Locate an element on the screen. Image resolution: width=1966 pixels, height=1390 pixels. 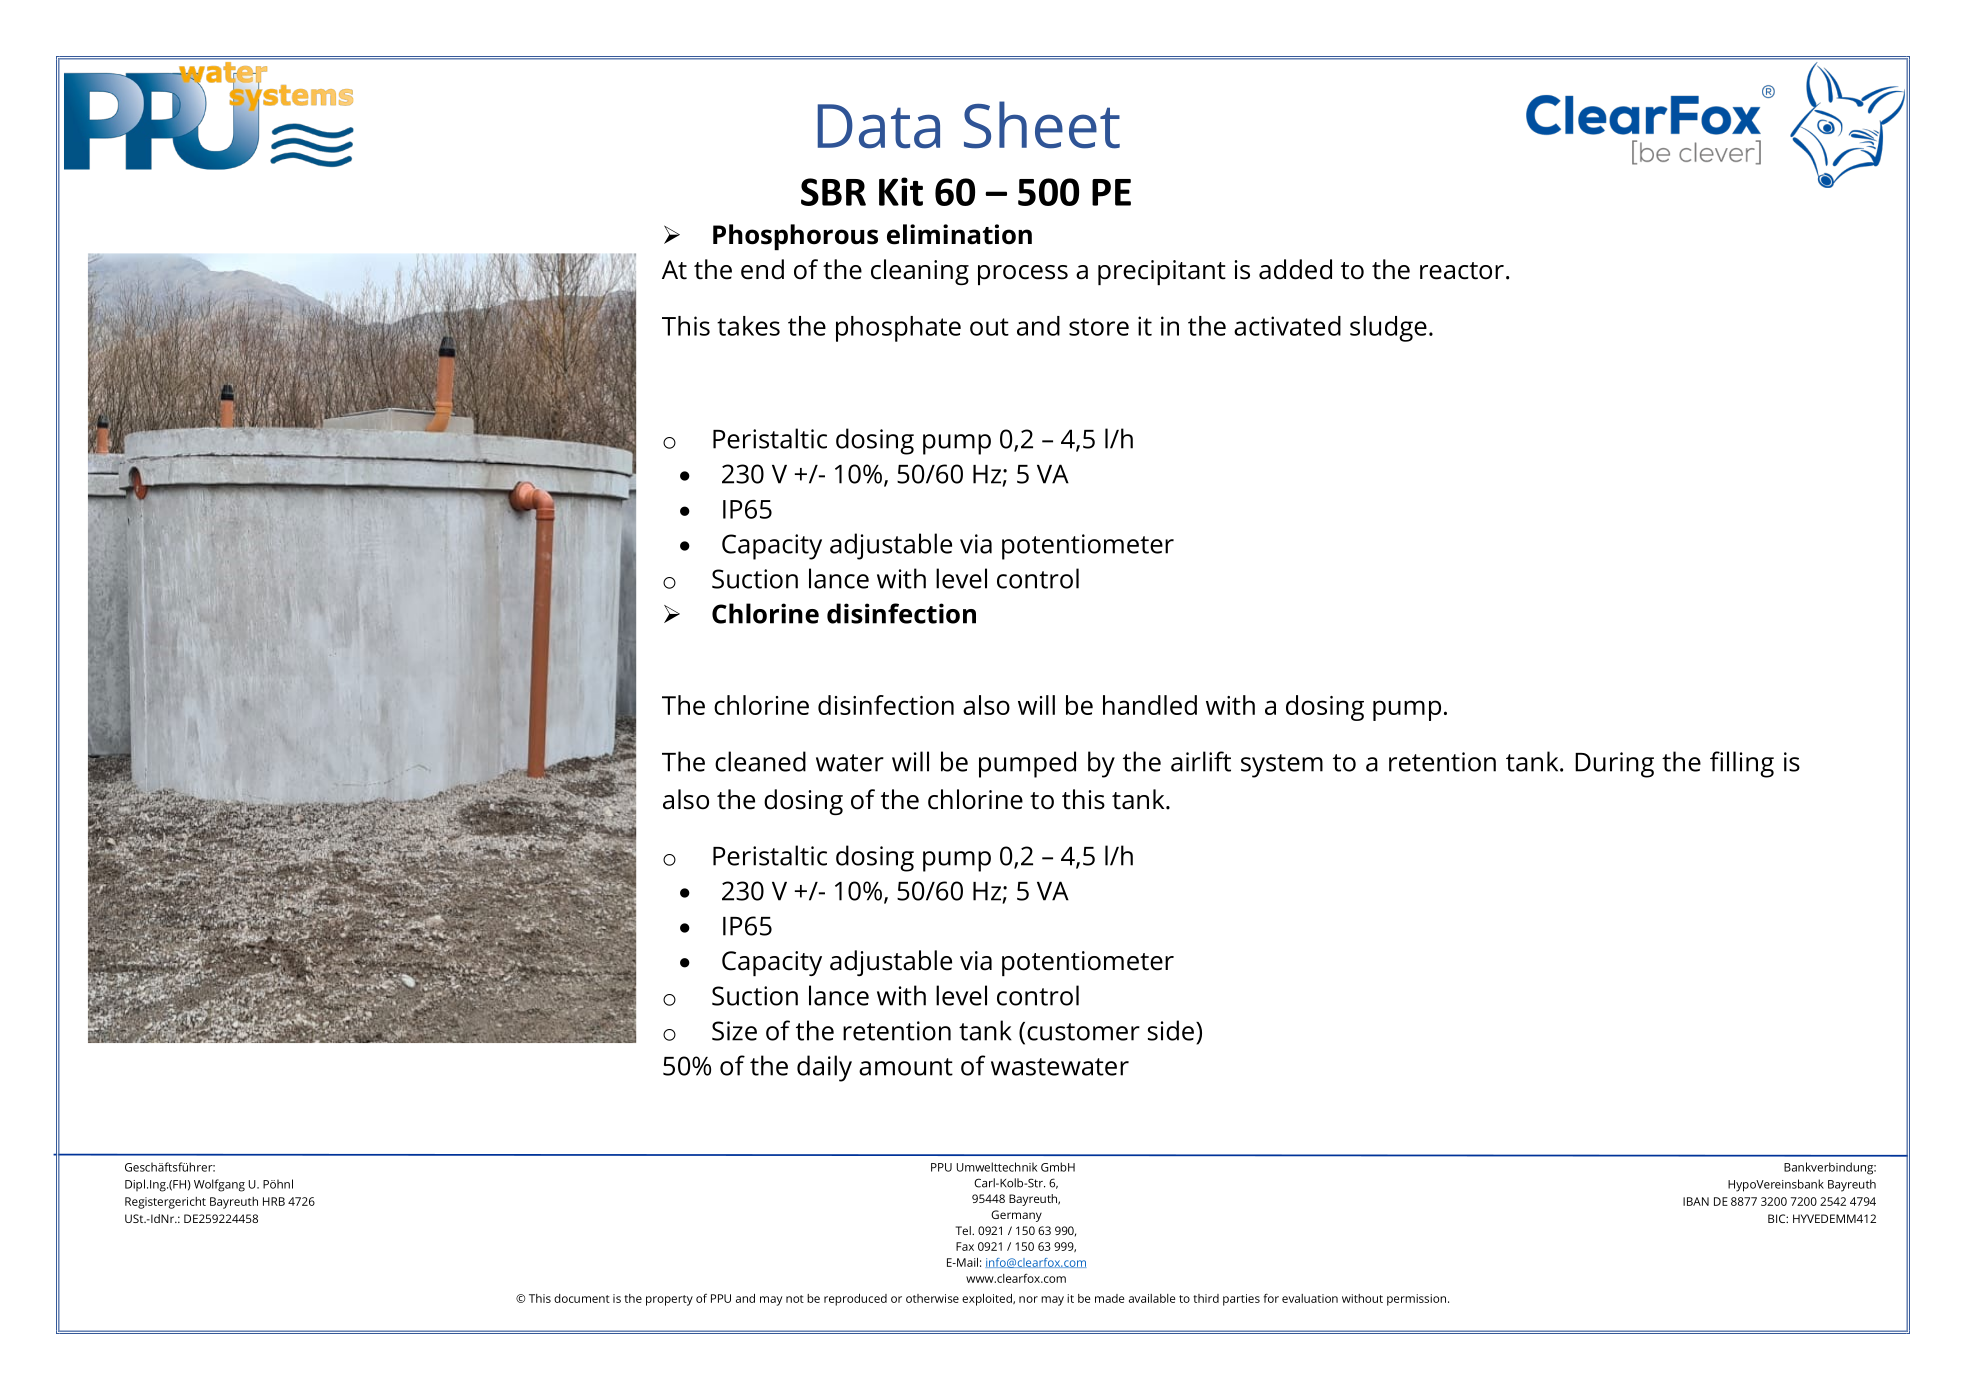
Sheet is located at coordinates (1042, 125).
